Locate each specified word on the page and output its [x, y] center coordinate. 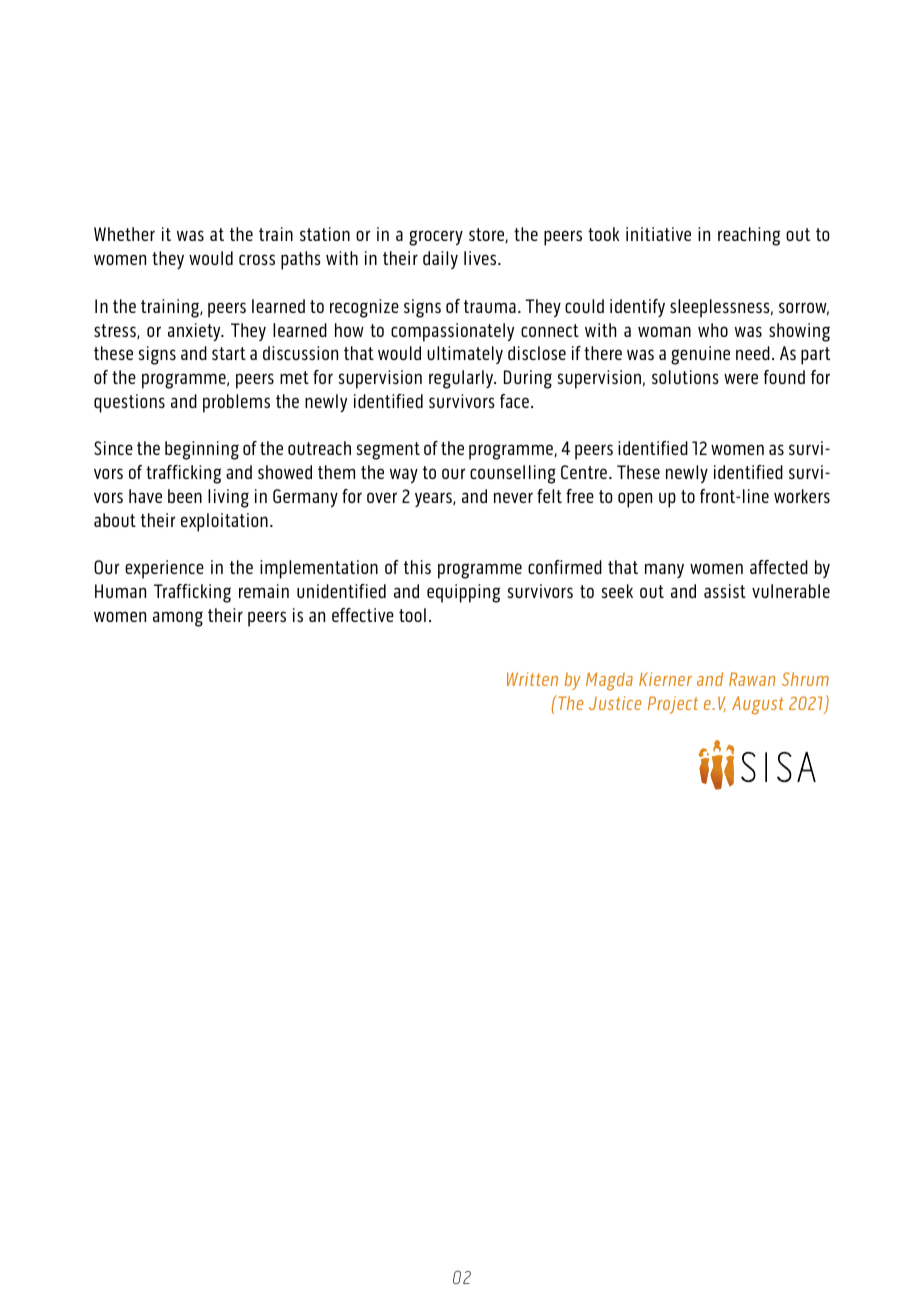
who [713, 330]
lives [481, 258]
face [514, 401]
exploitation [224, 522]
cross [257, 259]
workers [802, 496]
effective [363, 615]
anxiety [195, 332]
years [434, 499]
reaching [749, 236]
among [178, 619]
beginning [202, 450]
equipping [463, 593]
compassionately [452, 332]
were [741, 378]
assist [725, 591]
